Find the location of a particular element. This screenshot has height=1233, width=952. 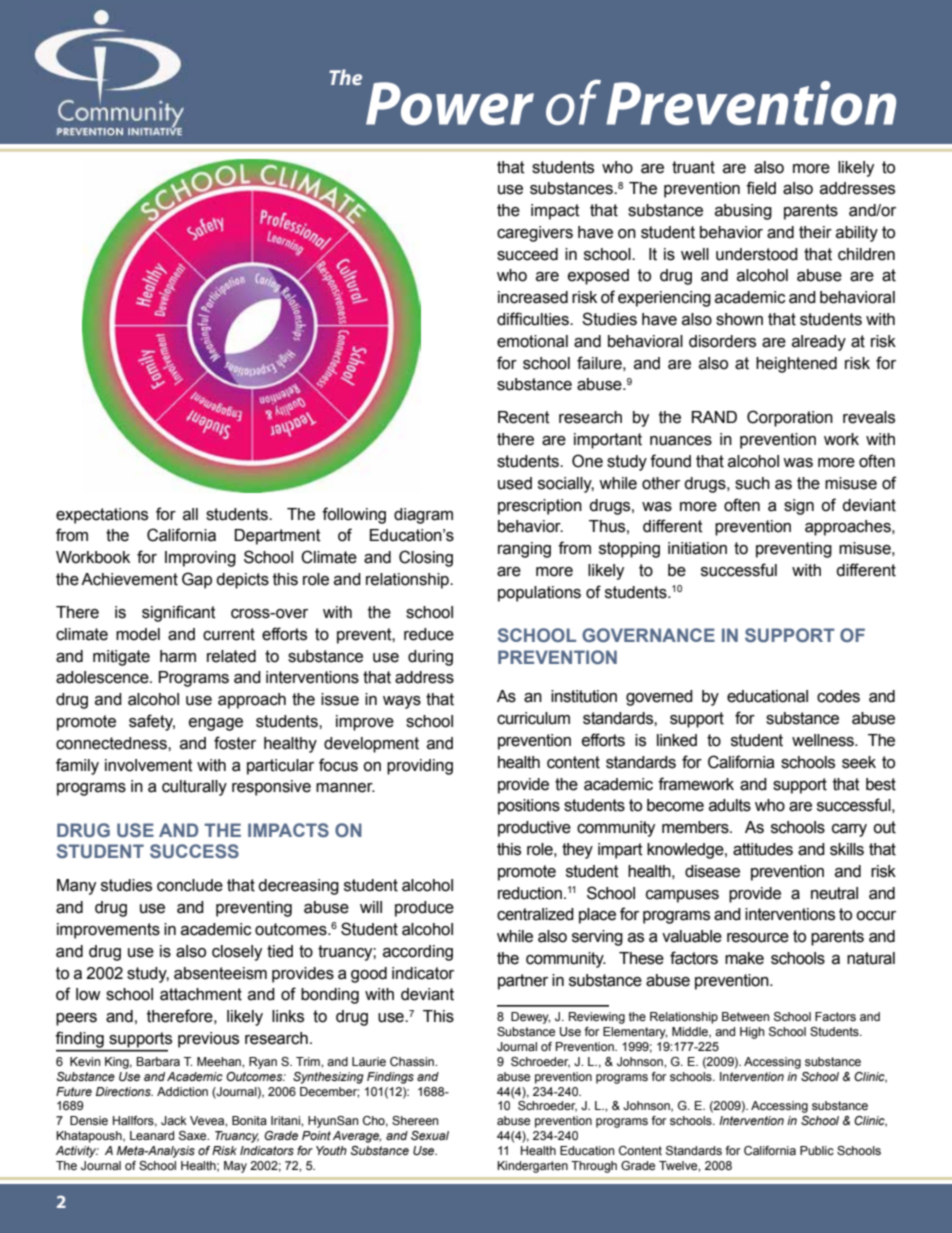

Power is located at coordinates (450, 103).
